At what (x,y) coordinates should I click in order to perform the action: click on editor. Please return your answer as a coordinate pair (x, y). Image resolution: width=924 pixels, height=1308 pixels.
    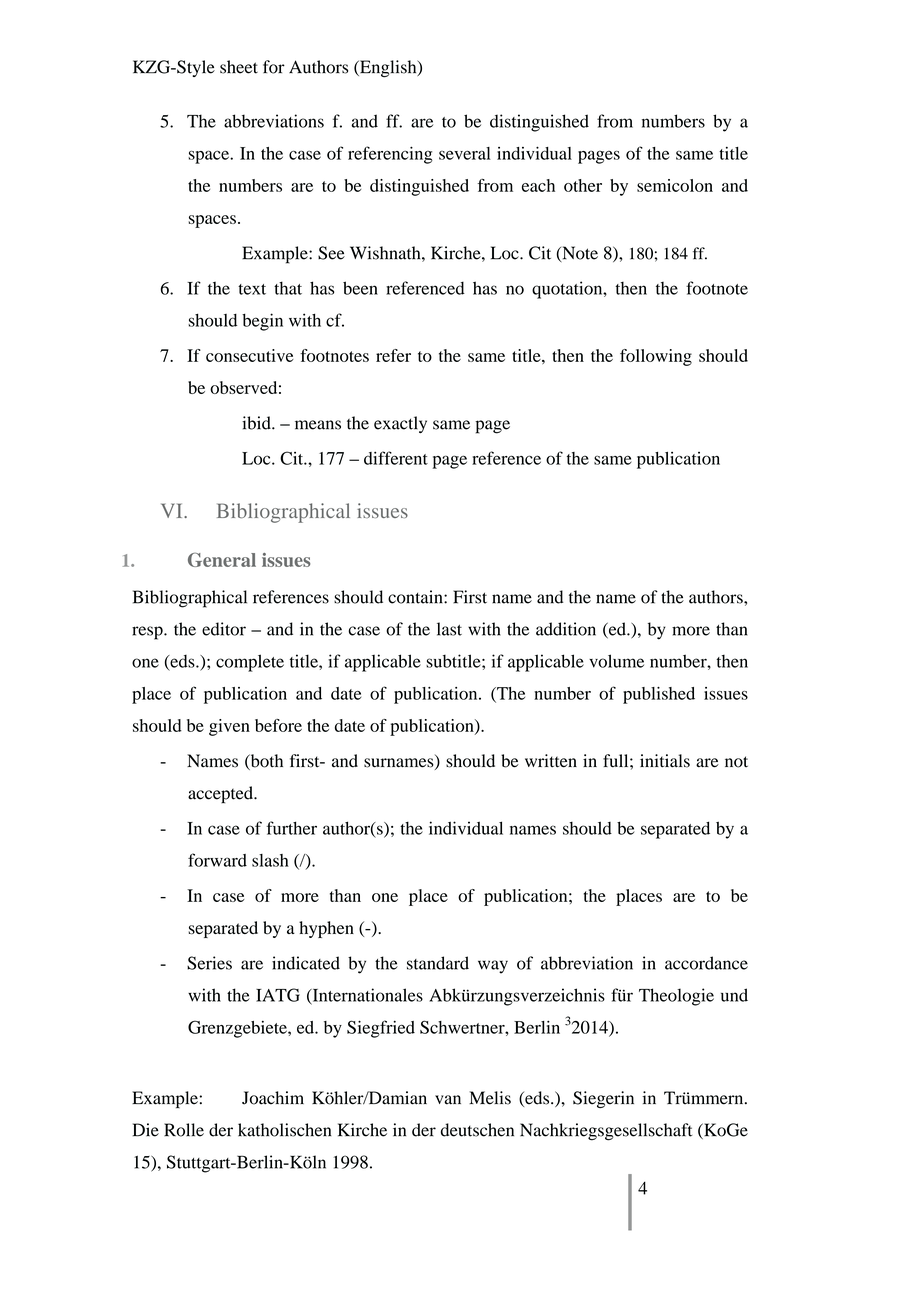
    Looking at the image, I should click on (224, 629).
